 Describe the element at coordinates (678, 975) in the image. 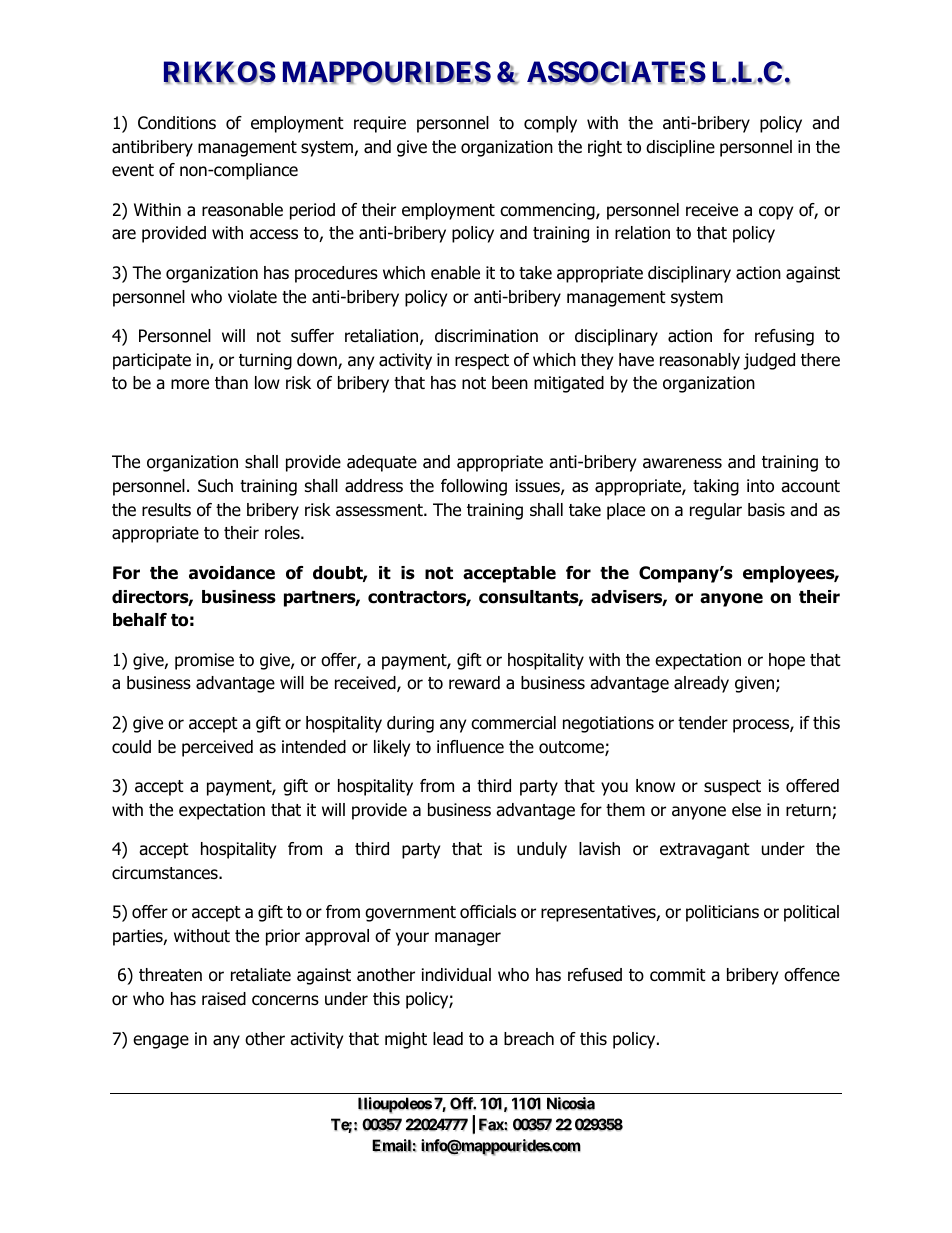

I see `commit` at that location.
